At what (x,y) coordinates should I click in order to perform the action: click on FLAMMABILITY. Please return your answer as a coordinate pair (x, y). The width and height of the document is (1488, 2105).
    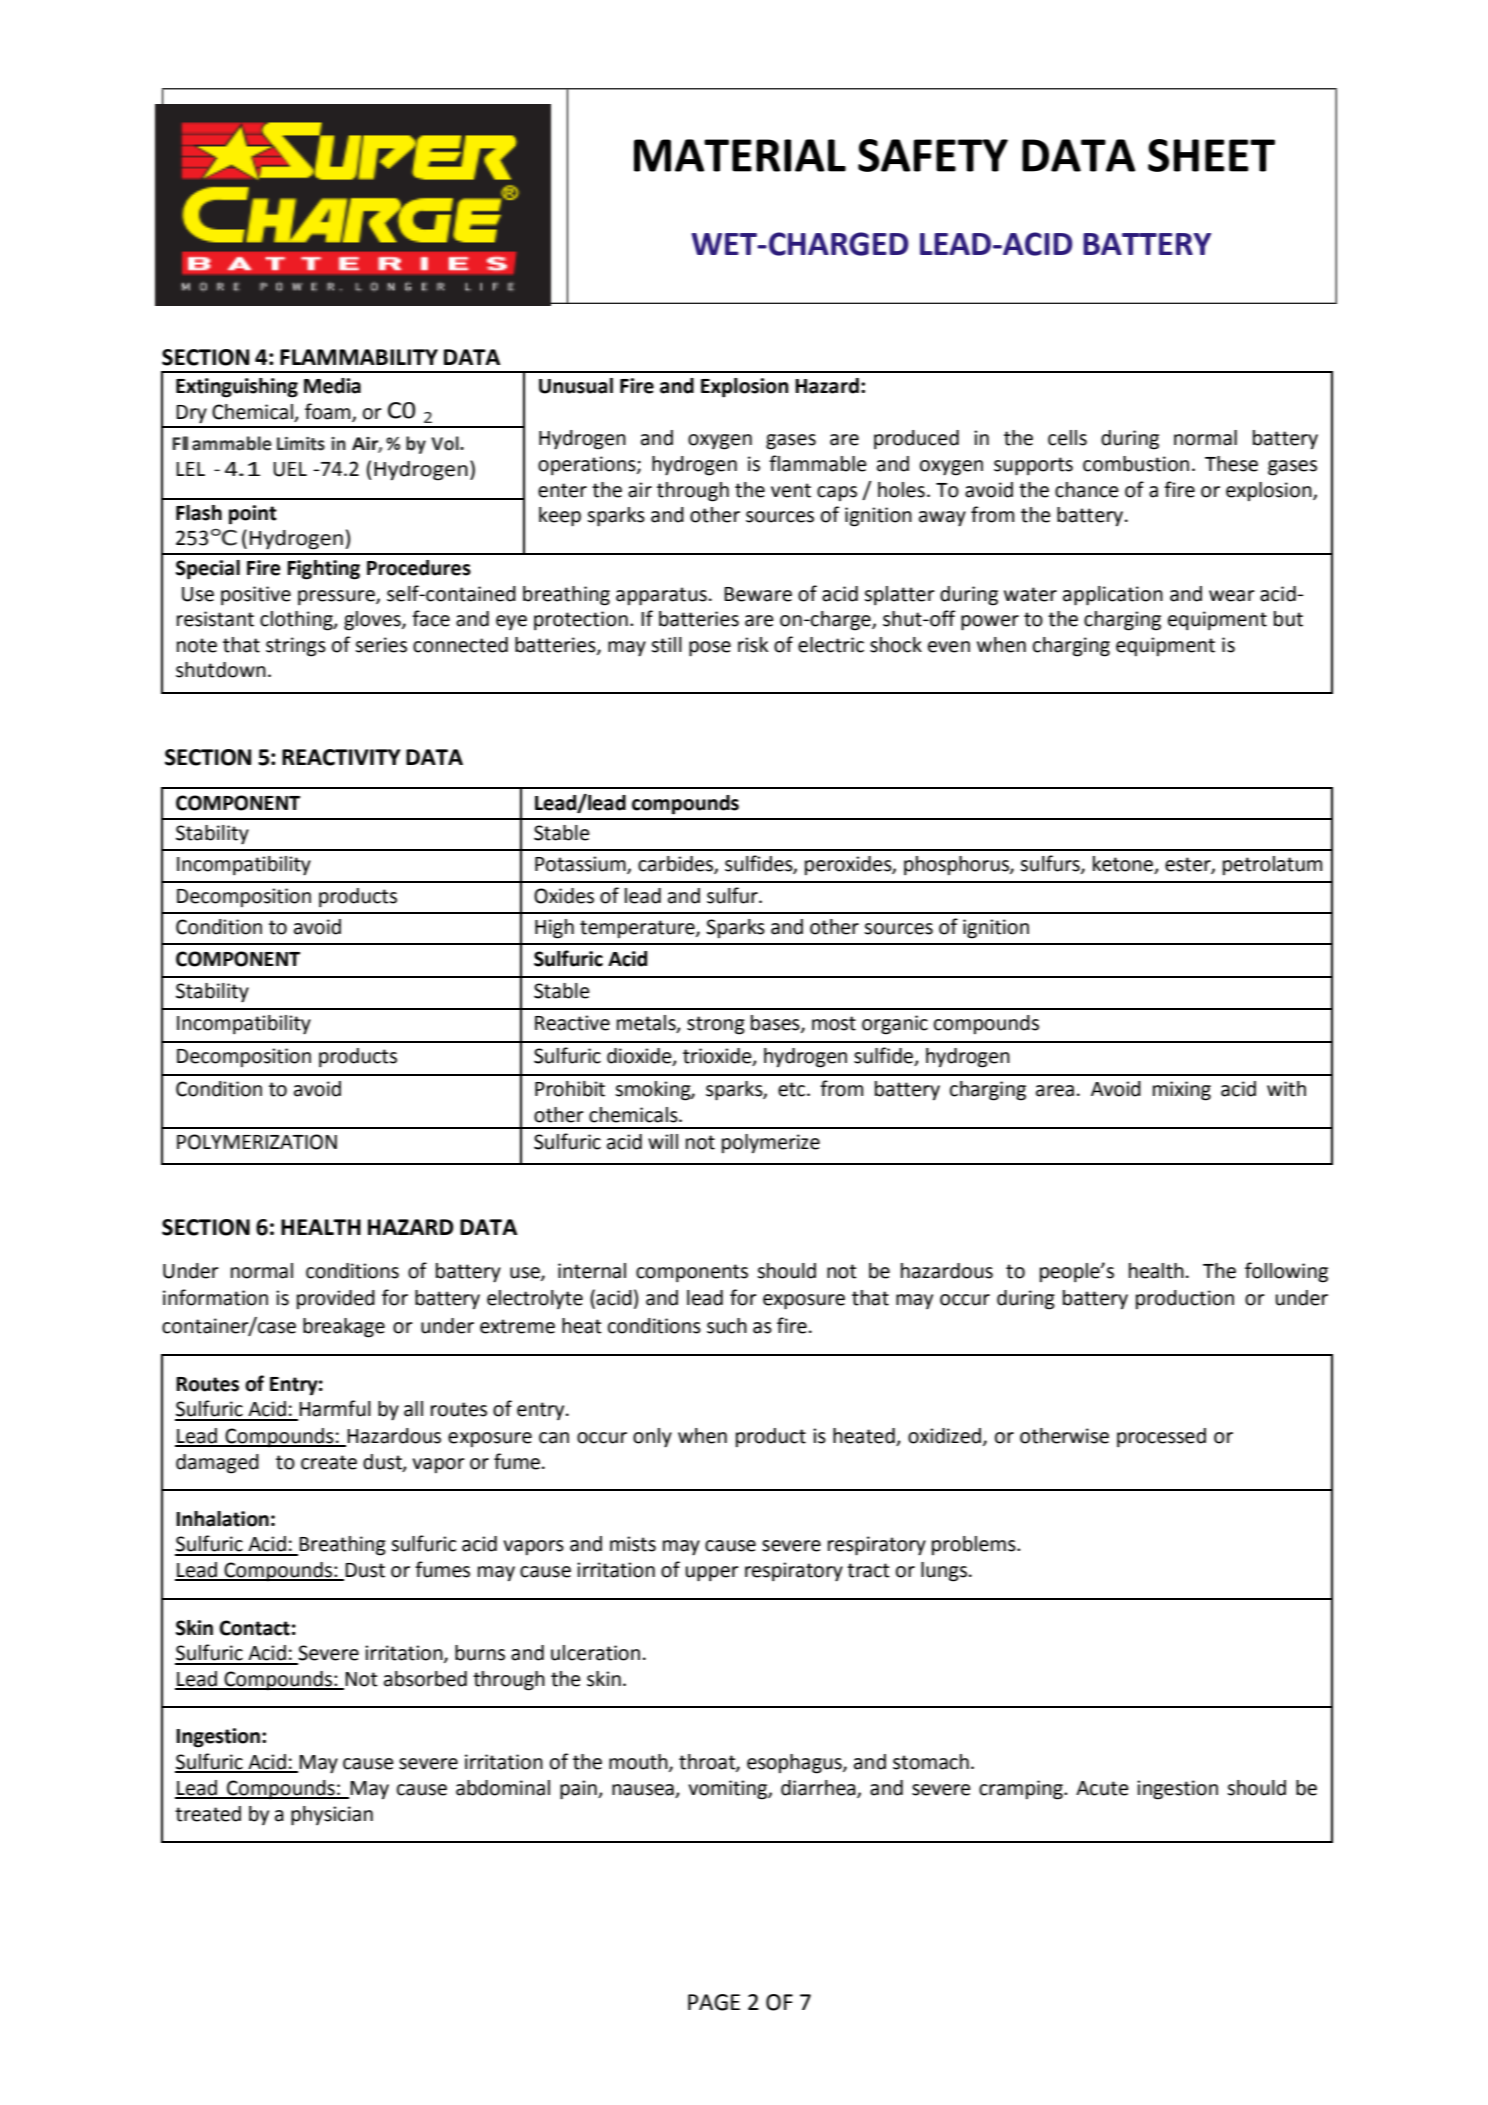
    Looking at the image, I should click on (359, 357).
